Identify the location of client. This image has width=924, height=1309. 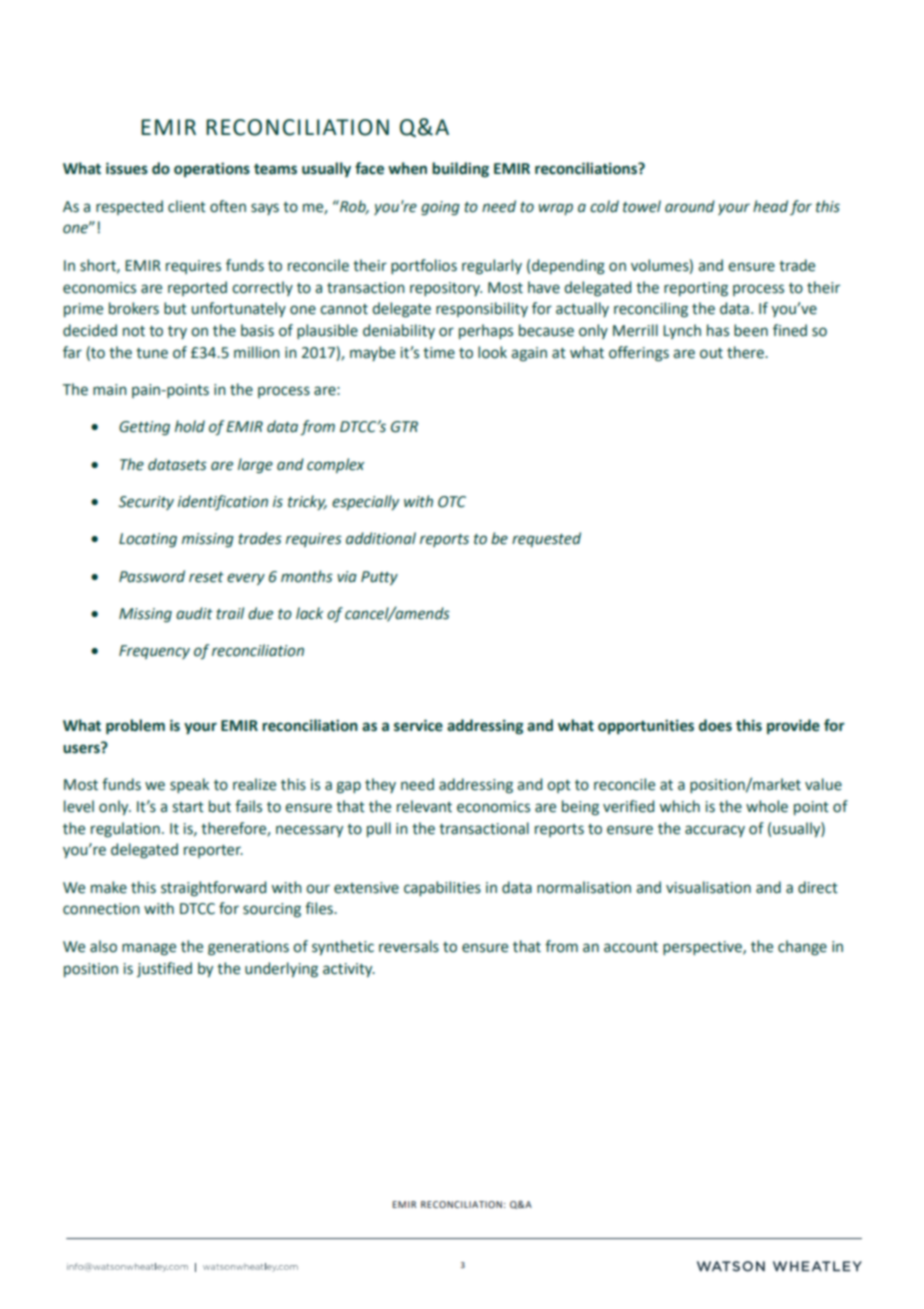
(187, 206).
